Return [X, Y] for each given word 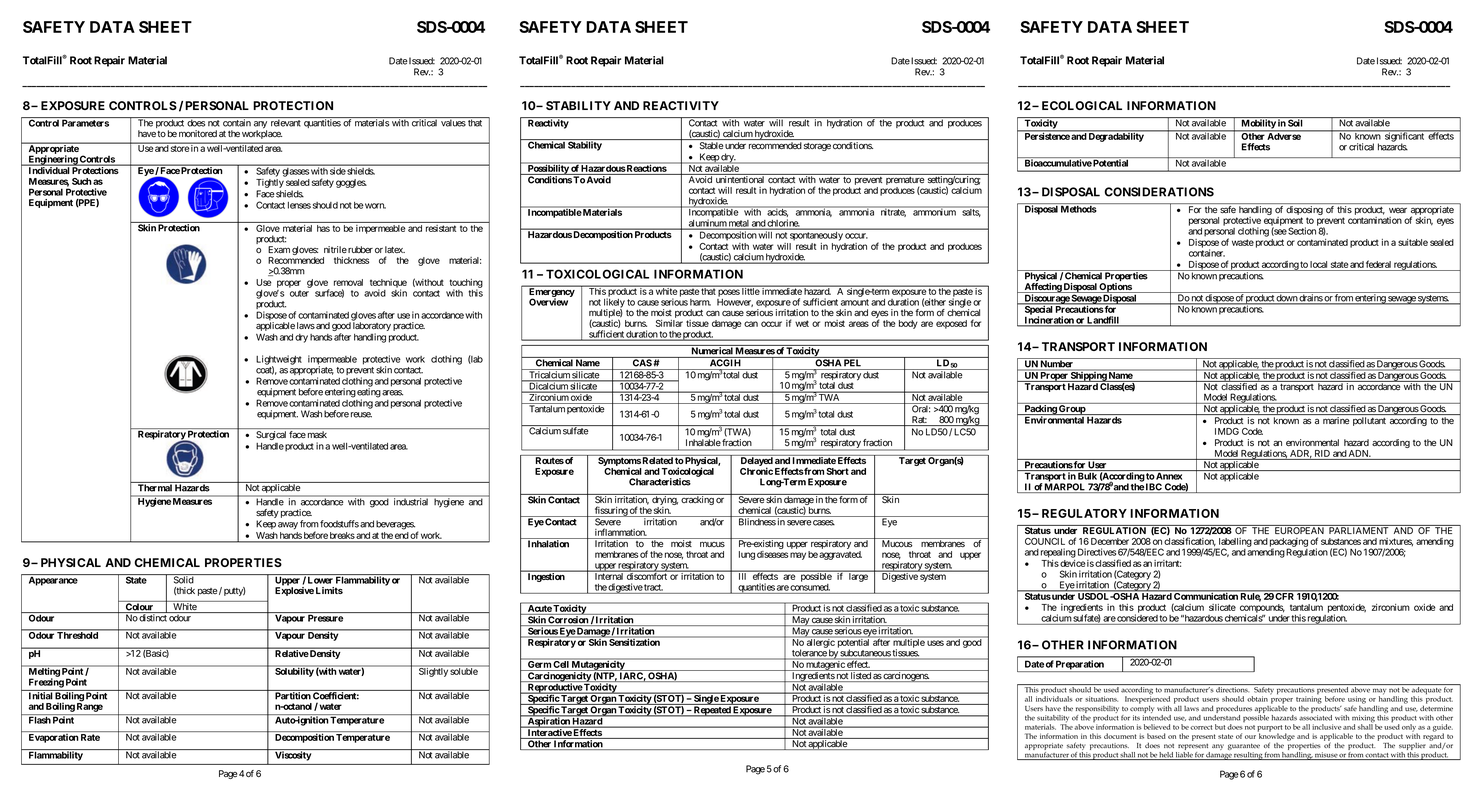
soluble [464, 670]
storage [817, 147]
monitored [198, 133]
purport [1269, 729]
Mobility [1258, 125]
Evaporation [54, 738]
